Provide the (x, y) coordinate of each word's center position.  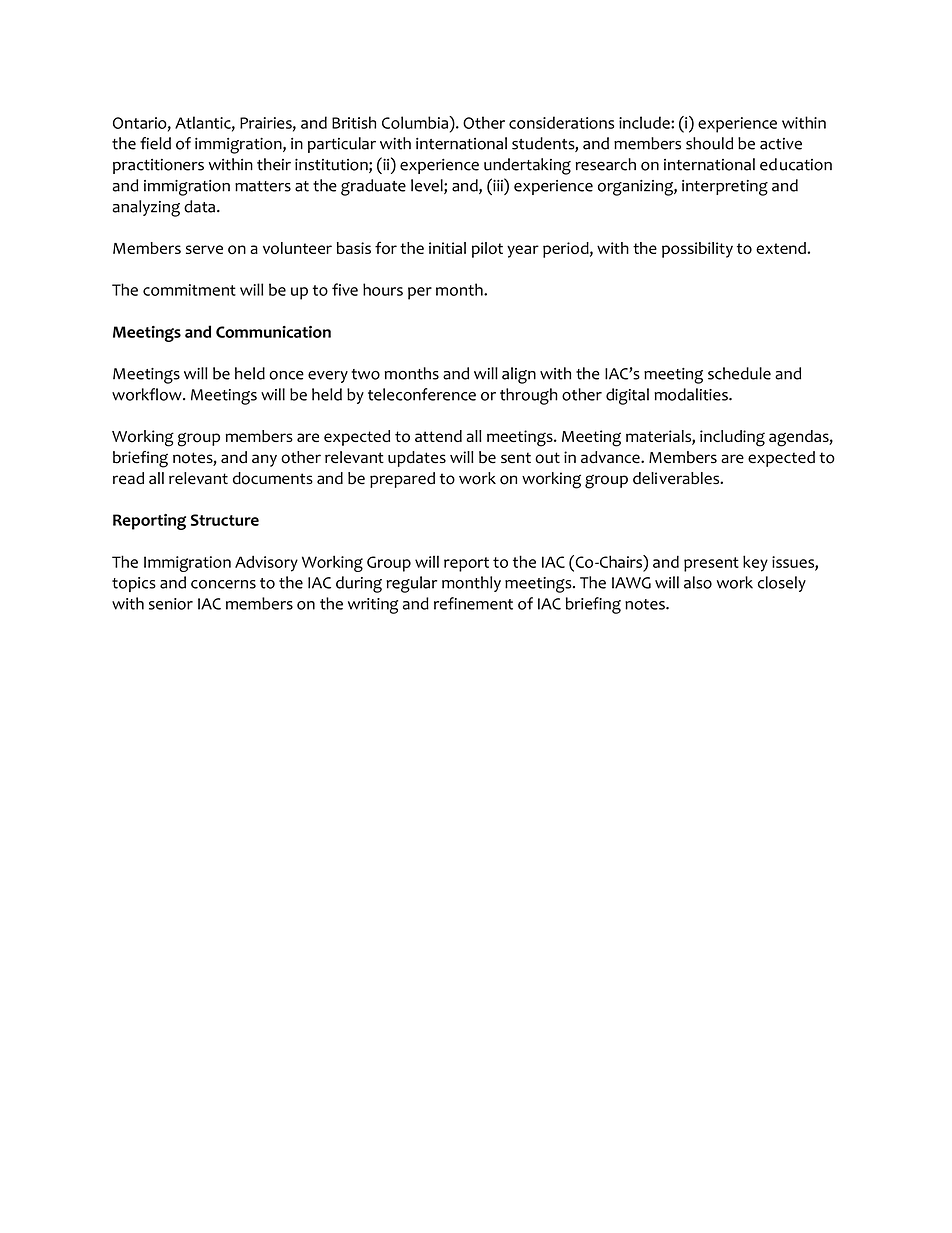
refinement (473, 603)
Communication (273, 332)
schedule (739, 373)
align (519, 375)
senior (171, 604)
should (709, 143)
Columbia (416, 122)
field (155, 143)
